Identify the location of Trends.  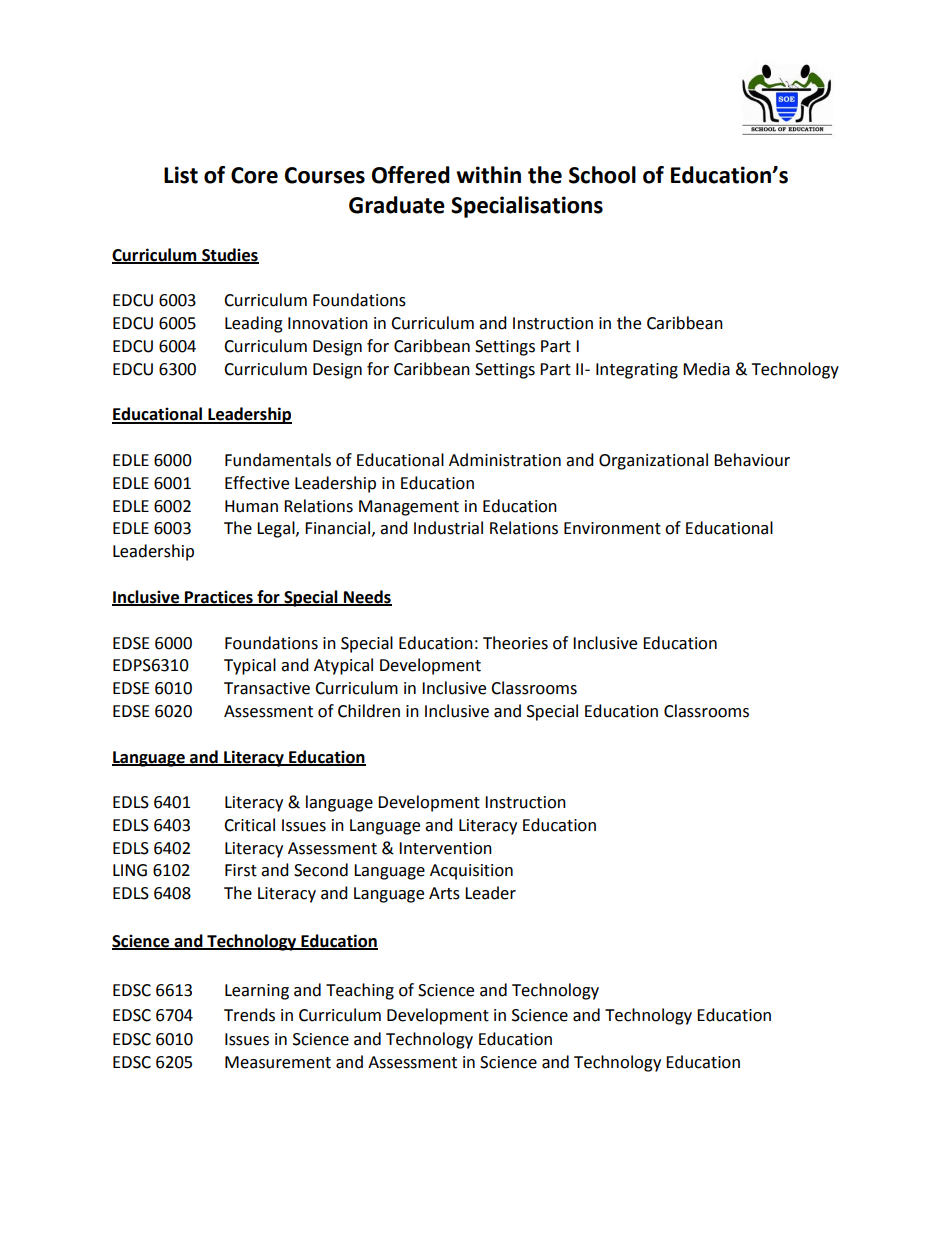
(249, 1015).
